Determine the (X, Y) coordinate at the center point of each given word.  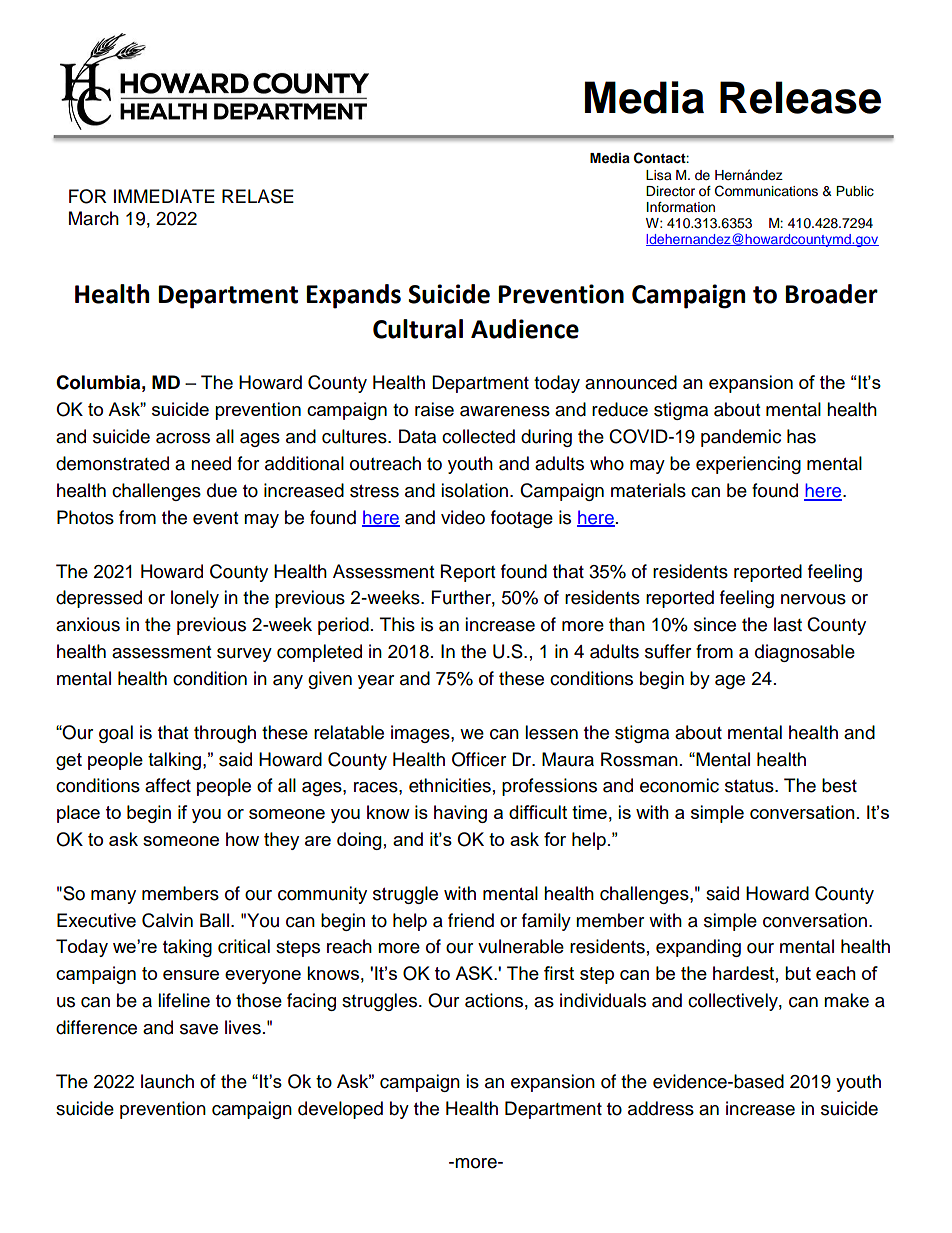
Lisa (659, 175)
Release (800, 97)
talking (176, 761)
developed (340, 1110)
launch (167, 1081)
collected (478, 436)
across (183, 438)
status (750, 786)
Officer (479, 759)
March (94, 218)
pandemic (741, 438)
